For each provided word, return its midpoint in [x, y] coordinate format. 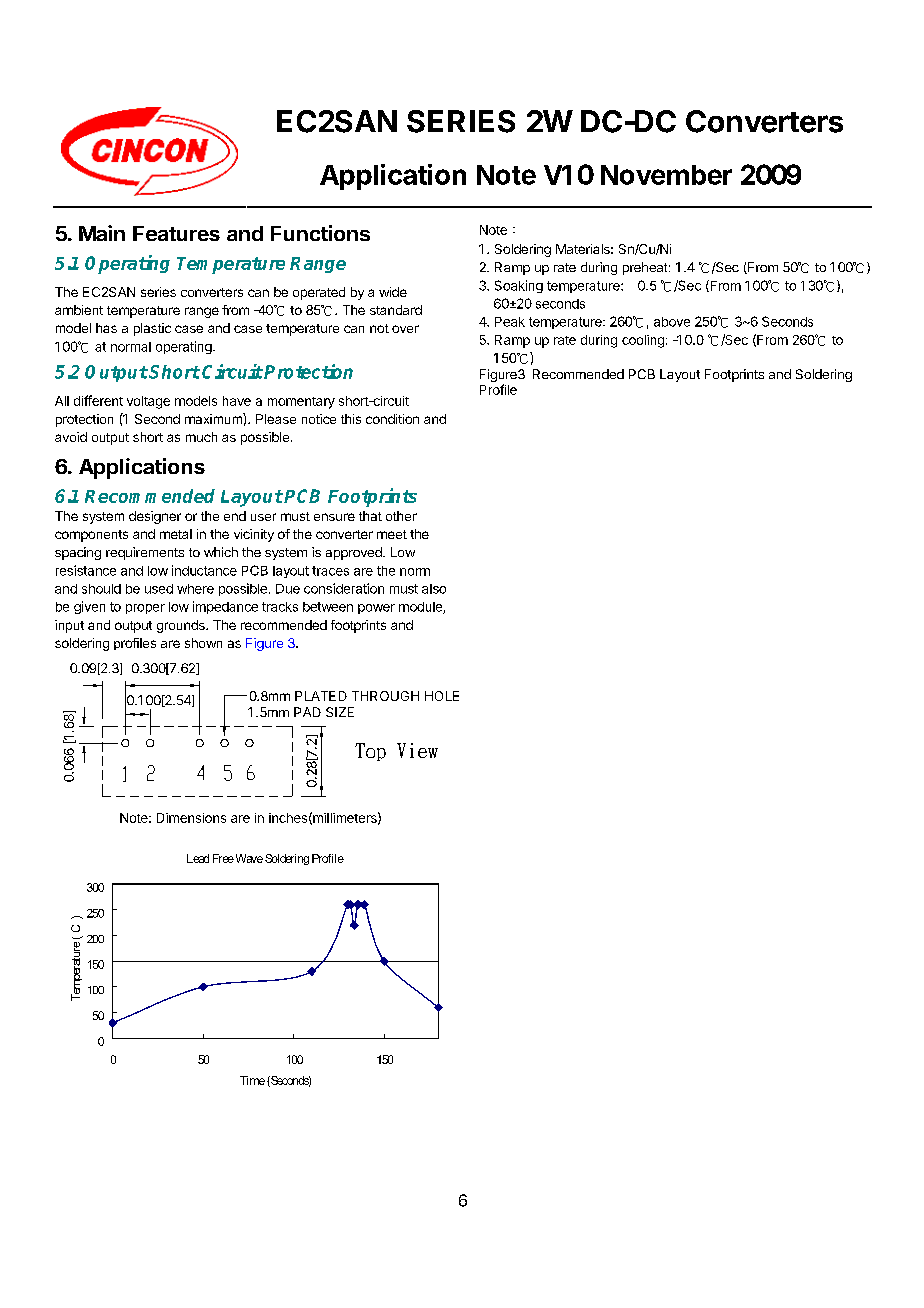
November [666, 175]
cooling [643, 341]
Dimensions [191, 818]
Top [370, 752]
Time [252, 1080]
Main [102, 233]
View [417, 750]
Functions [320, 233]
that [370, 516]
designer [155, 517]
